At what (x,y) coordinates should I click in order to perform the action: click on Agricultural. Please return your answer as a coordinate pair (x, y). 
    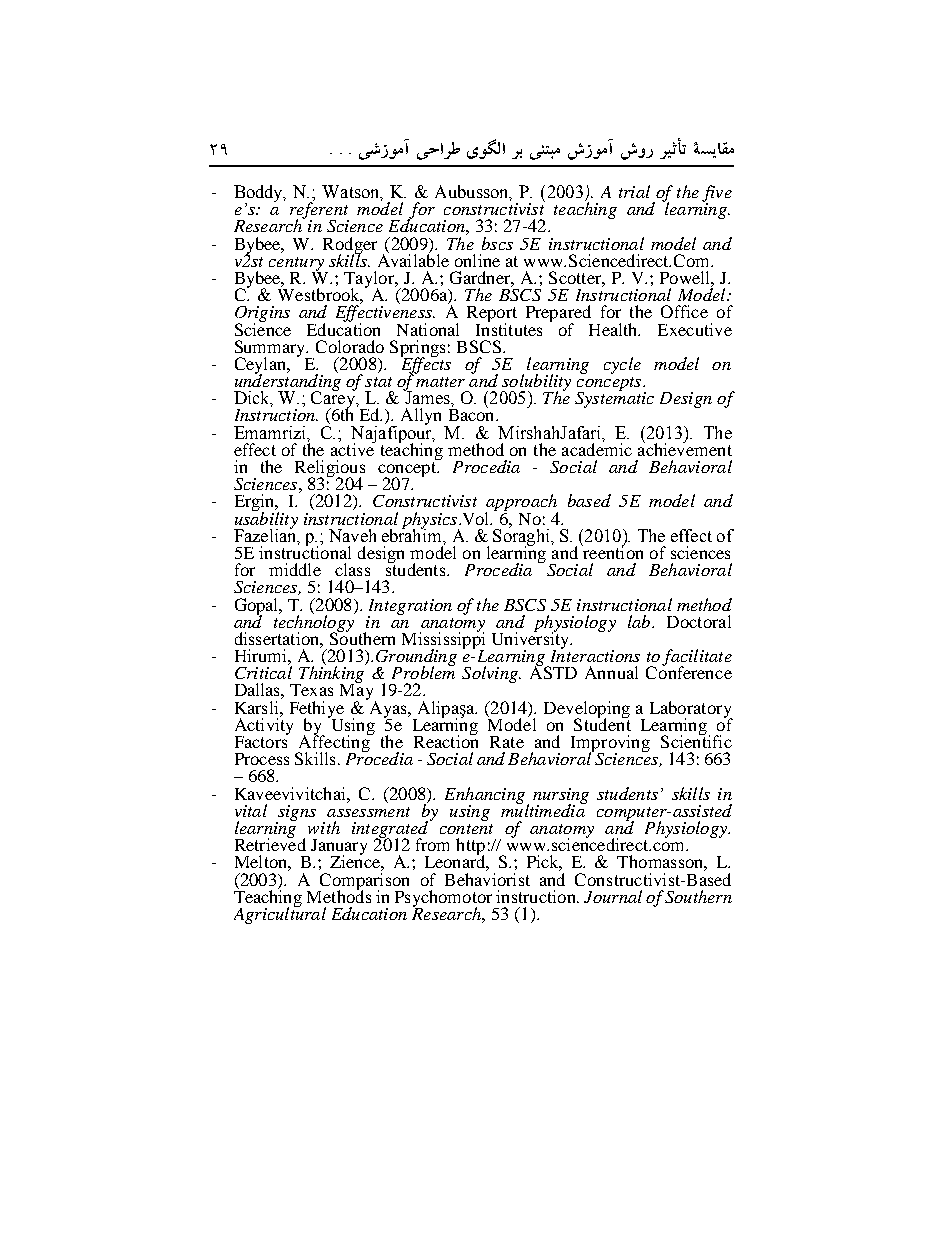
    Looking at the image, I should click on (280, 914).
